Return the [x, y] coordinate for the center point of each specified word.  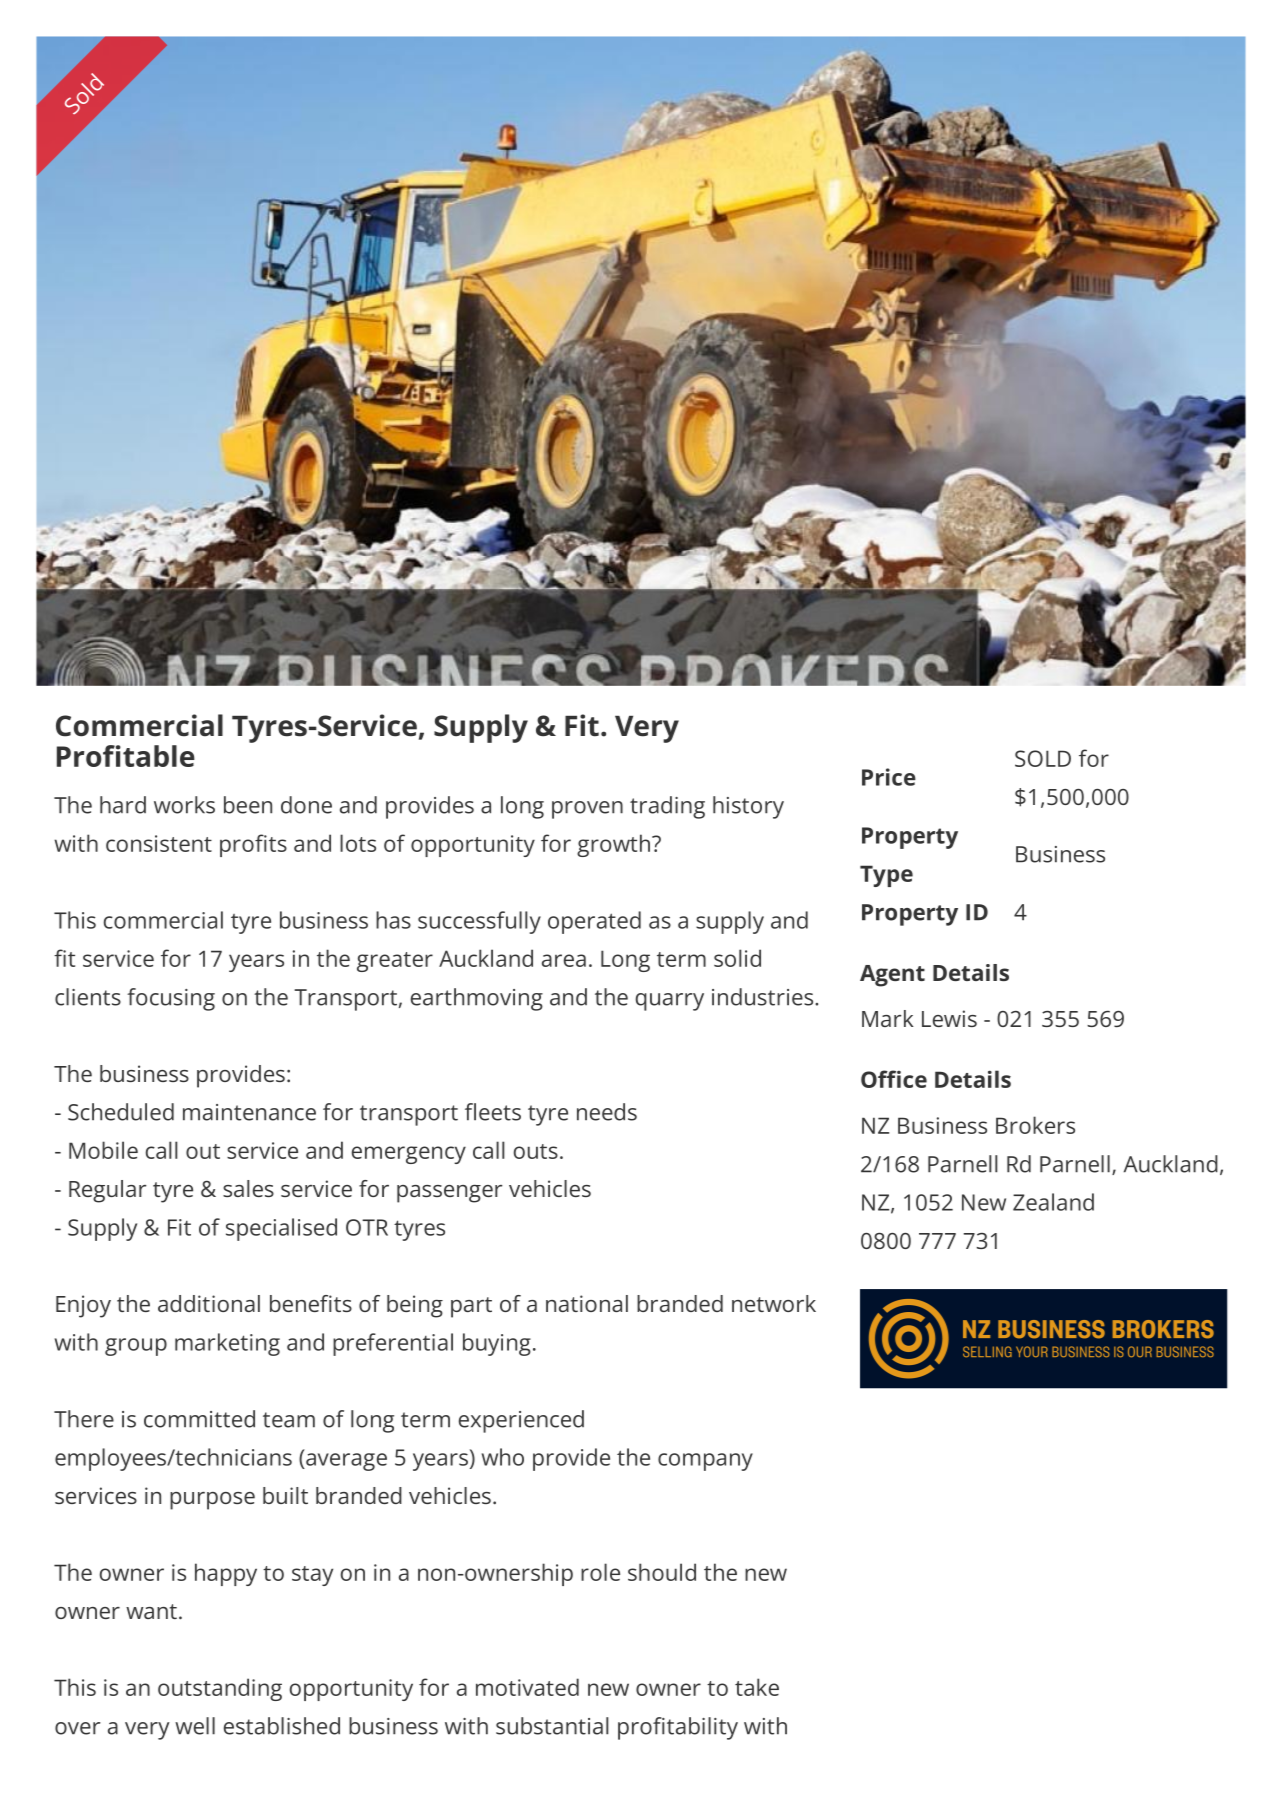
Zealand [1053, 1202]
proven [587, 810]
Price [889, 777]
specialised [281, 1229]
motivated [527, 1687]
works [184, 805]
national [587, 1303]
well [195, 1726]
